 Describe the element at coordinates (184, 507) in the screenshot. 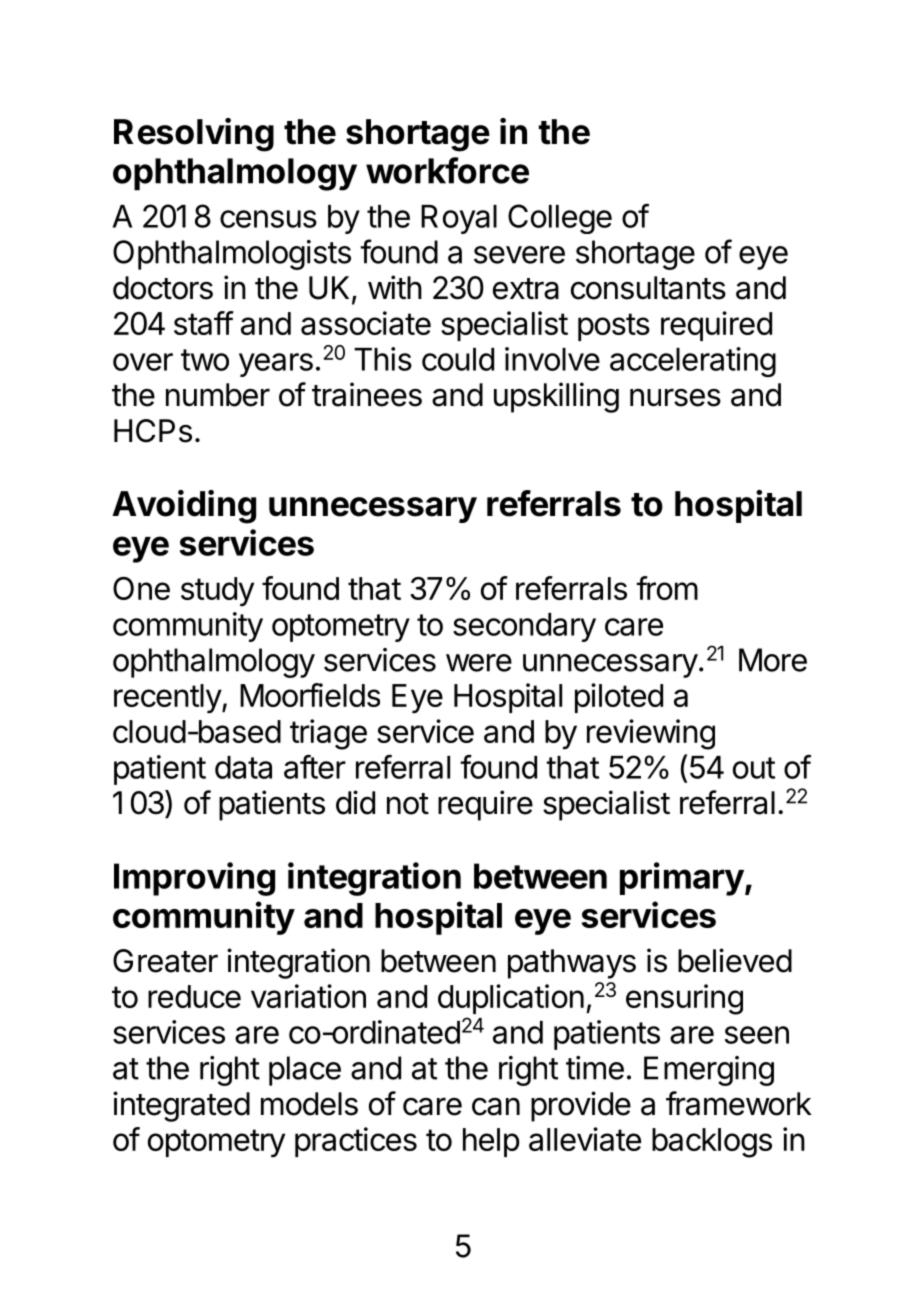

I see `Avoiding` at that location.
